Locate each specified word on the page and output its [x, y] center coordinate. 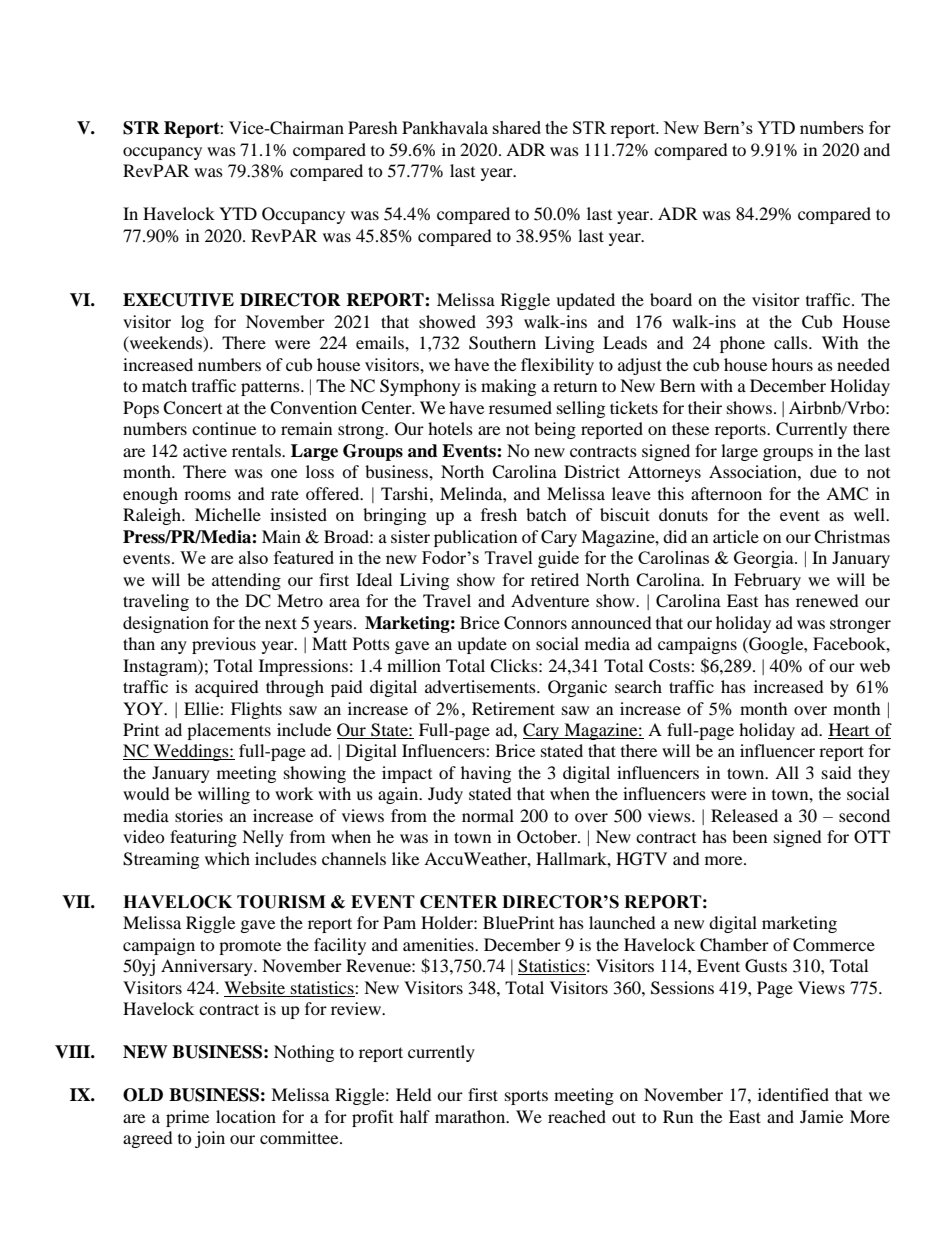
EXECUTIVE [178, 300]
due [823, 471]
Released [744, 815]
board [671, 299]
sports [526, 1097]
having [486, 774]
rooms [207, 495]
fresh [499, 514]
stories [199, 815]
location [246, 1116]
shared [517, 127]
